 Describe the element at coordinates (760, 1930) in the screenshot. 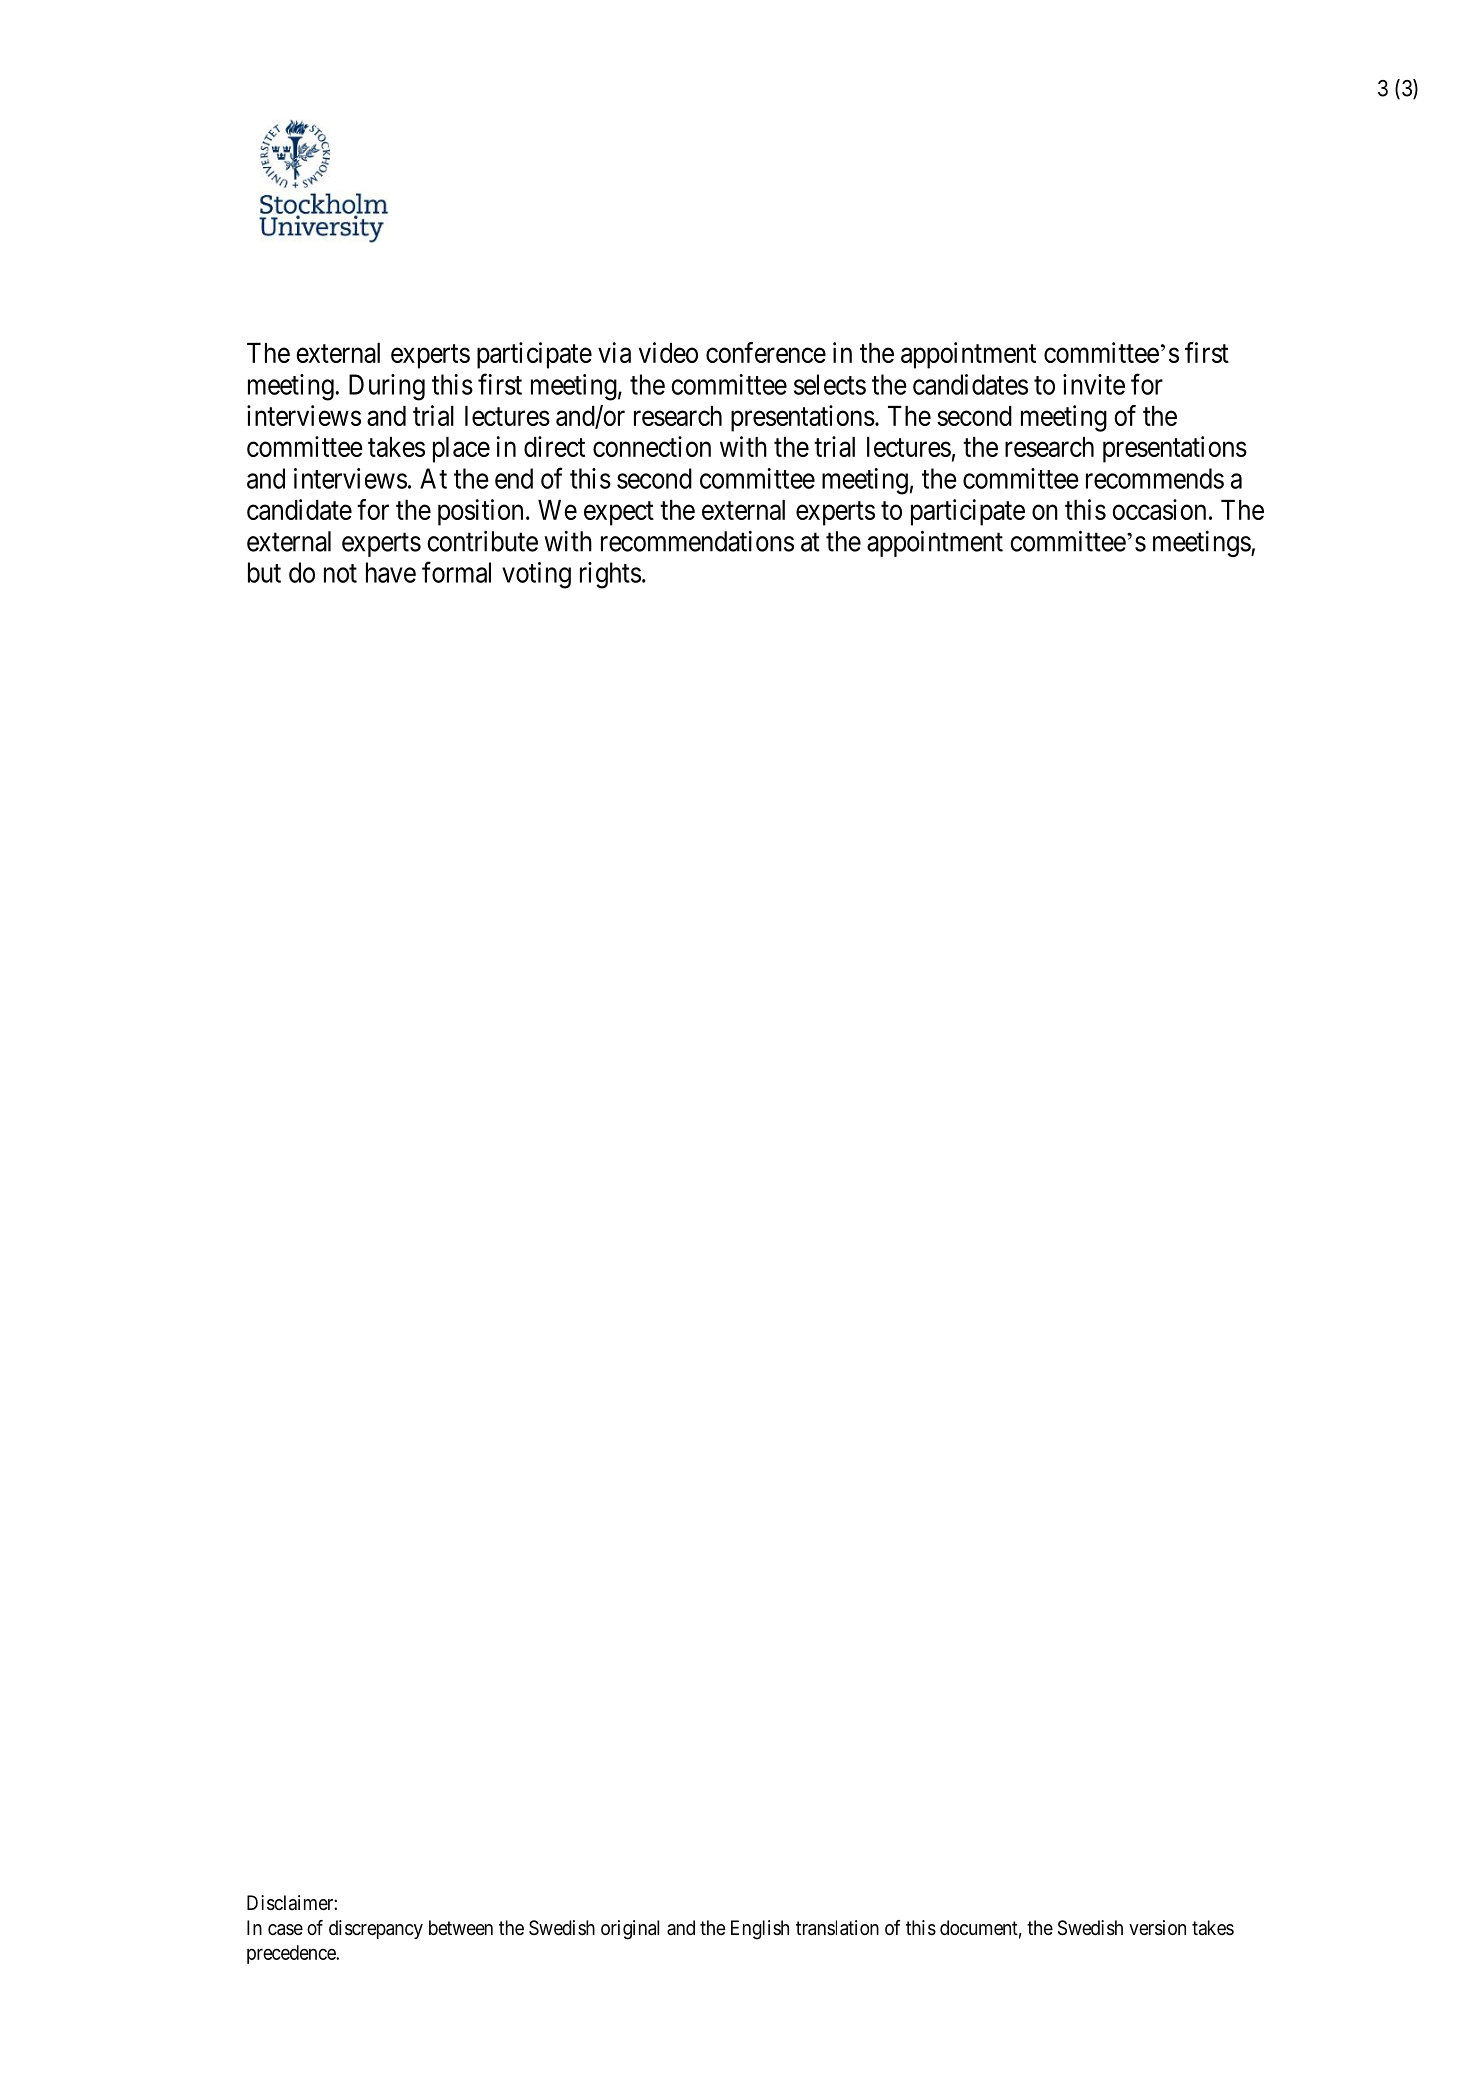

I see `English` at that location.
